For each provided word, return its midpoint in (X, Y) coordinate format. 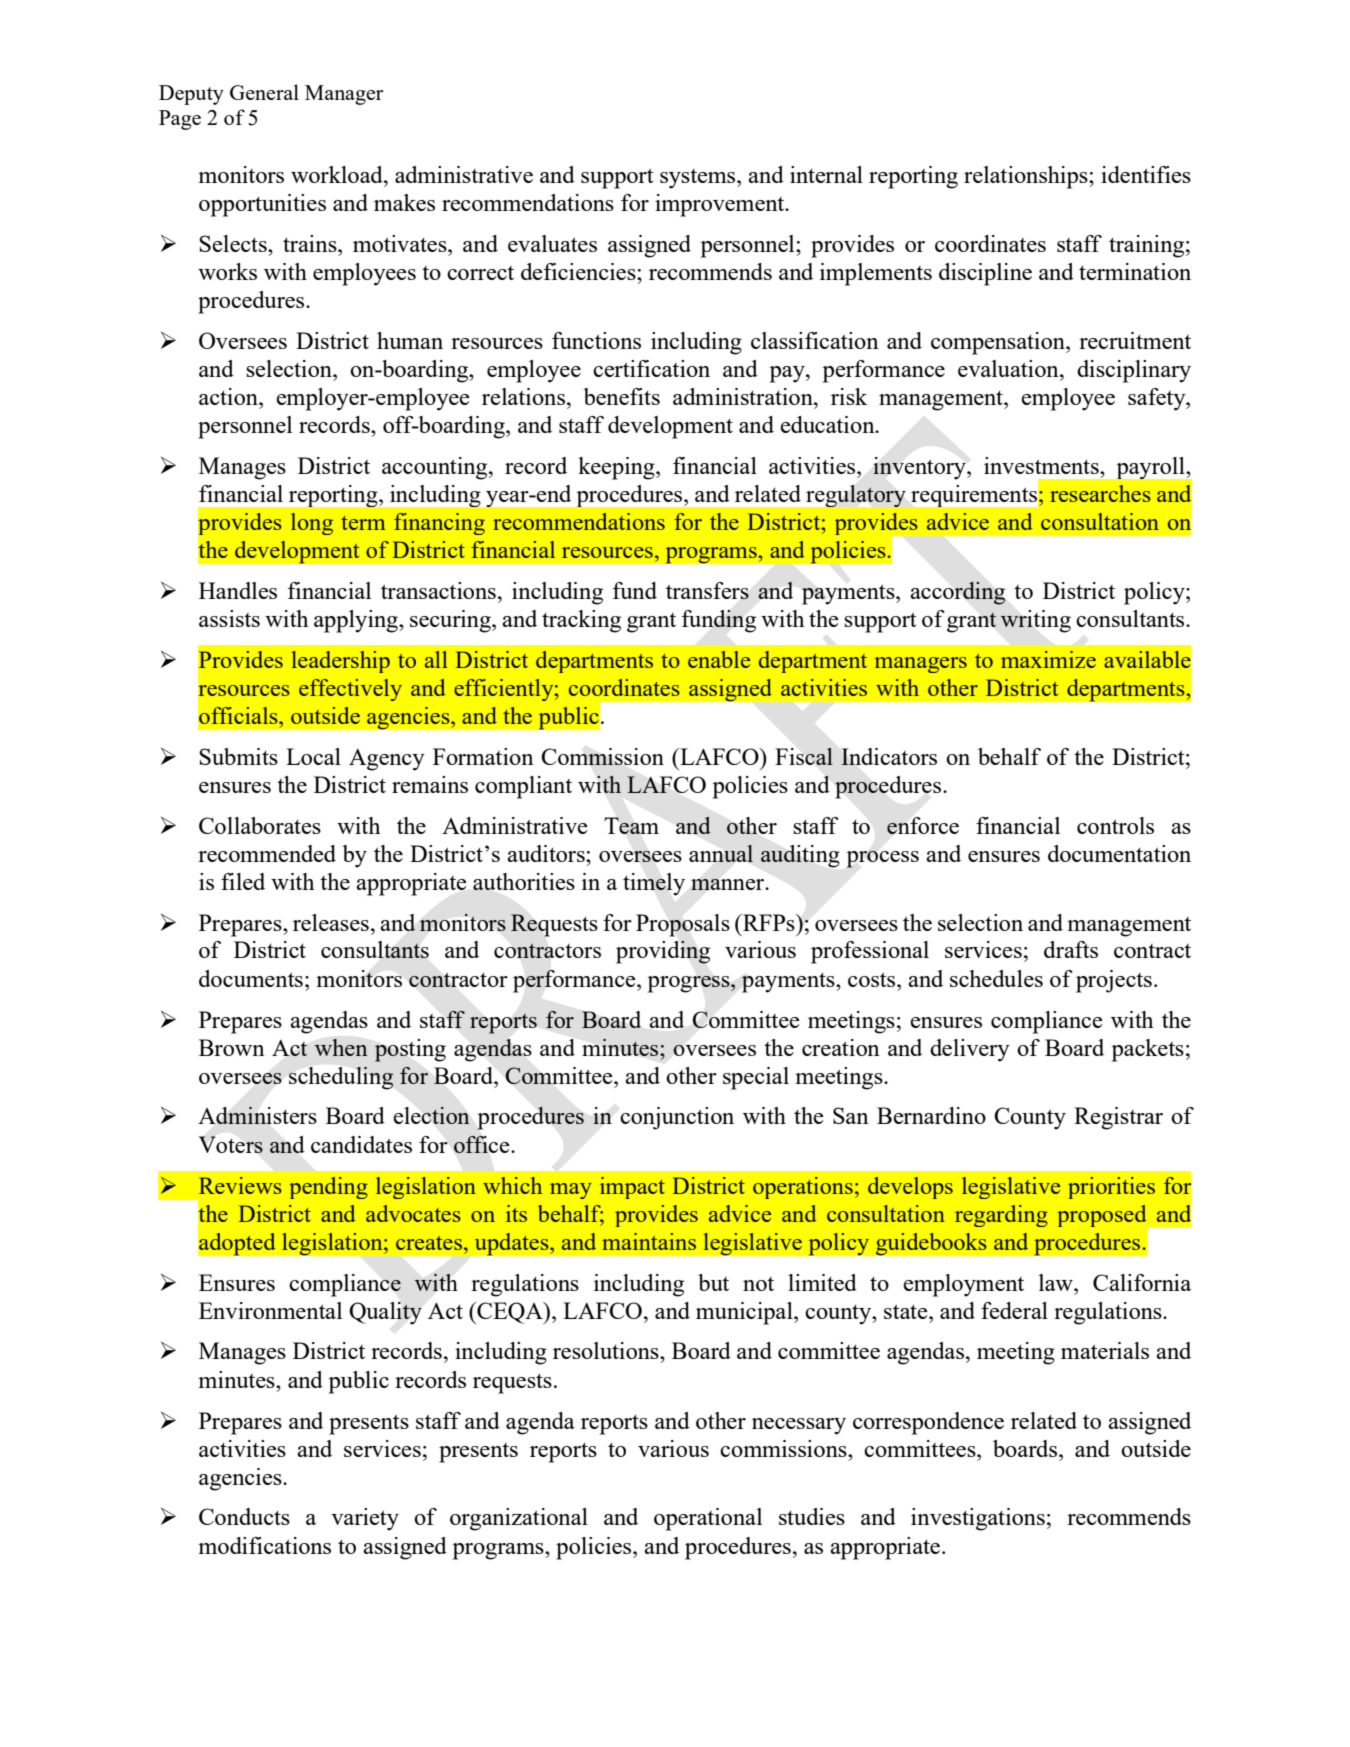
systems (699, 179)
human (410, 340)
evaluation (1009, 368)
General (264, 92)
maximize (1048, 659)
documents (251, 978)
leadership (340, 662)
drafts (1071, 949)
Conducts (244, 1516)
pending (328, 1188)
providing (663, 952)
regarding (1001, 1216)
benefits (622, 396)
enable (719, 659)
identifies (1146, 174)
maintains (649, 1241)
